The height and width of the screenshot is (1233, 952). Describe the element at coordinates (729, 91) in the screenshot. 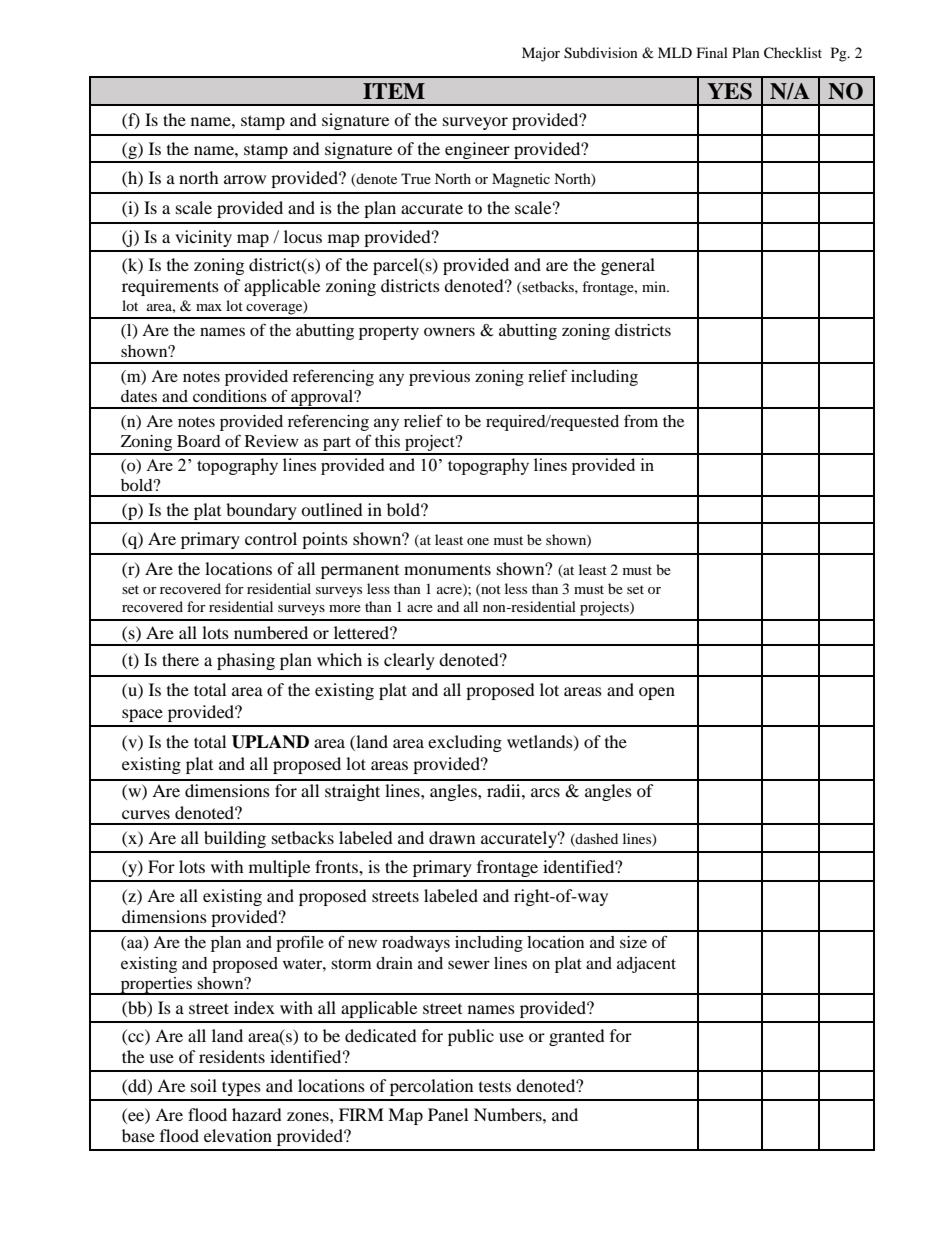

I see `YES` at that location.
